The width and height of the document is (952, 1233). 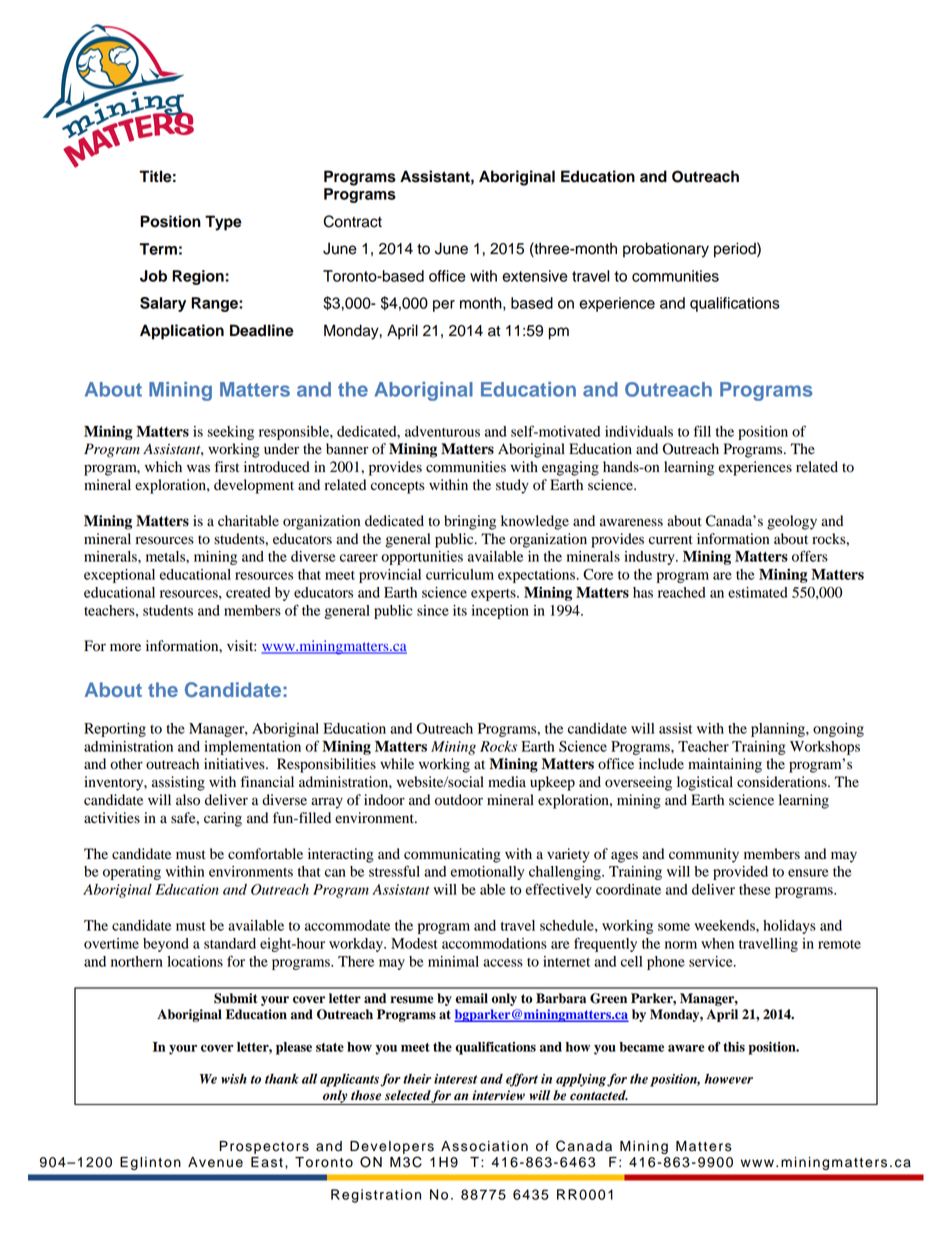 I want to click on Prospectors, so click(x=264, y=1147).
